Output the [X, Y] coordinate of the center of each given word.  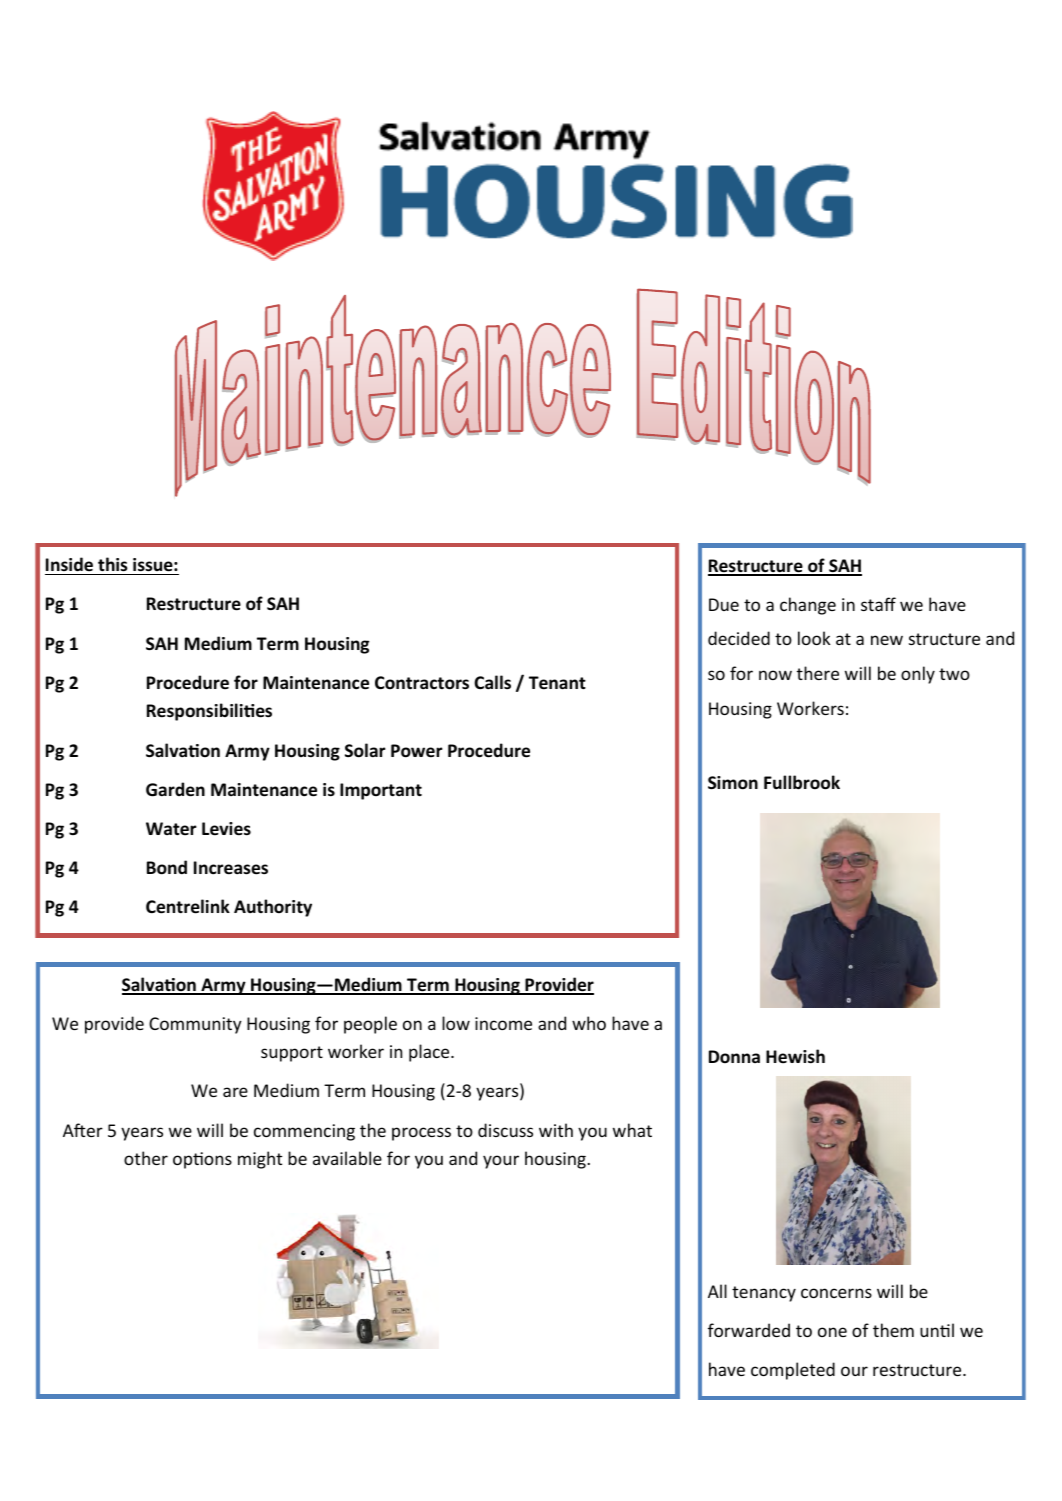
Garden [175, 789]
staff [878, 604]
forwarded [749, 1330]
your [501, 1162]
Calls [492, 682]
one [832, 1332]
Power [417, 751]
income [503, 1023]
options [202, 1160]
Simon [733, 783]
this [113, 564]
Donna [734, 1056]
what [632, 1130]
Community [195, 1025]
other [146, 1158]
